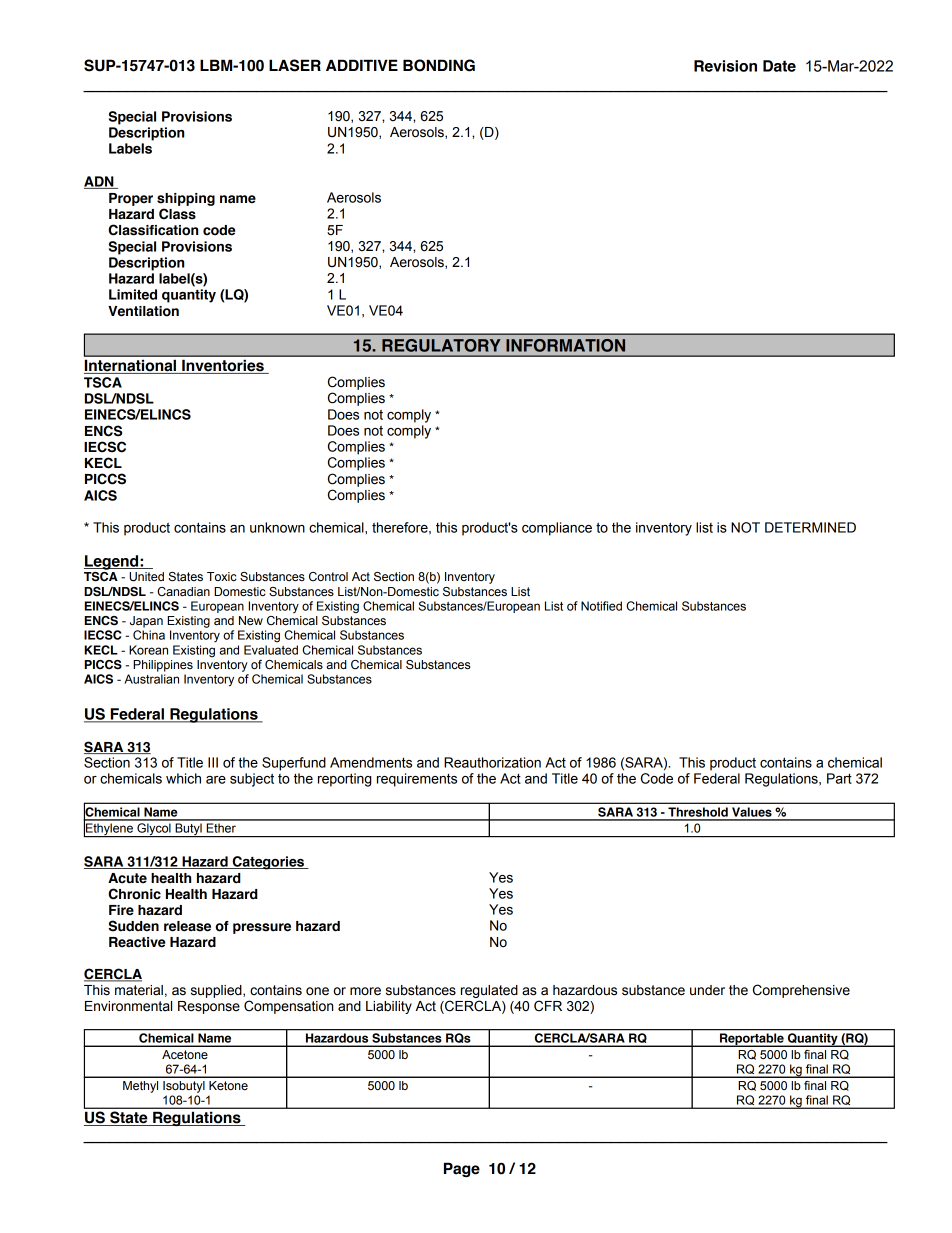  Describe the element at coordinates (183, 592) in the screenshot. I see `Canadian` at that location.
